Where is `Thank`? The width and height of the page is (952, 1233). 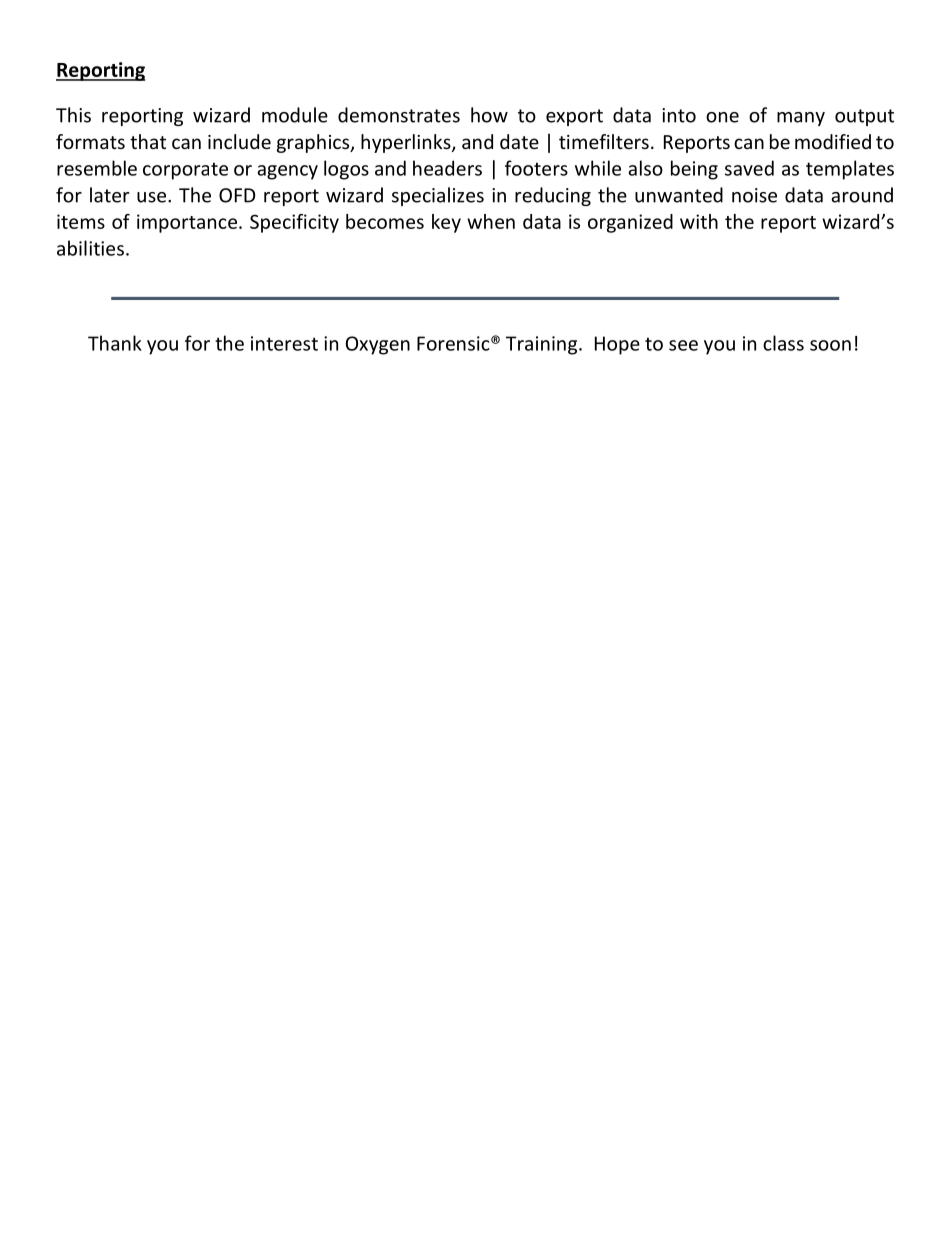 Thank is located at coordinates (115, 343).
